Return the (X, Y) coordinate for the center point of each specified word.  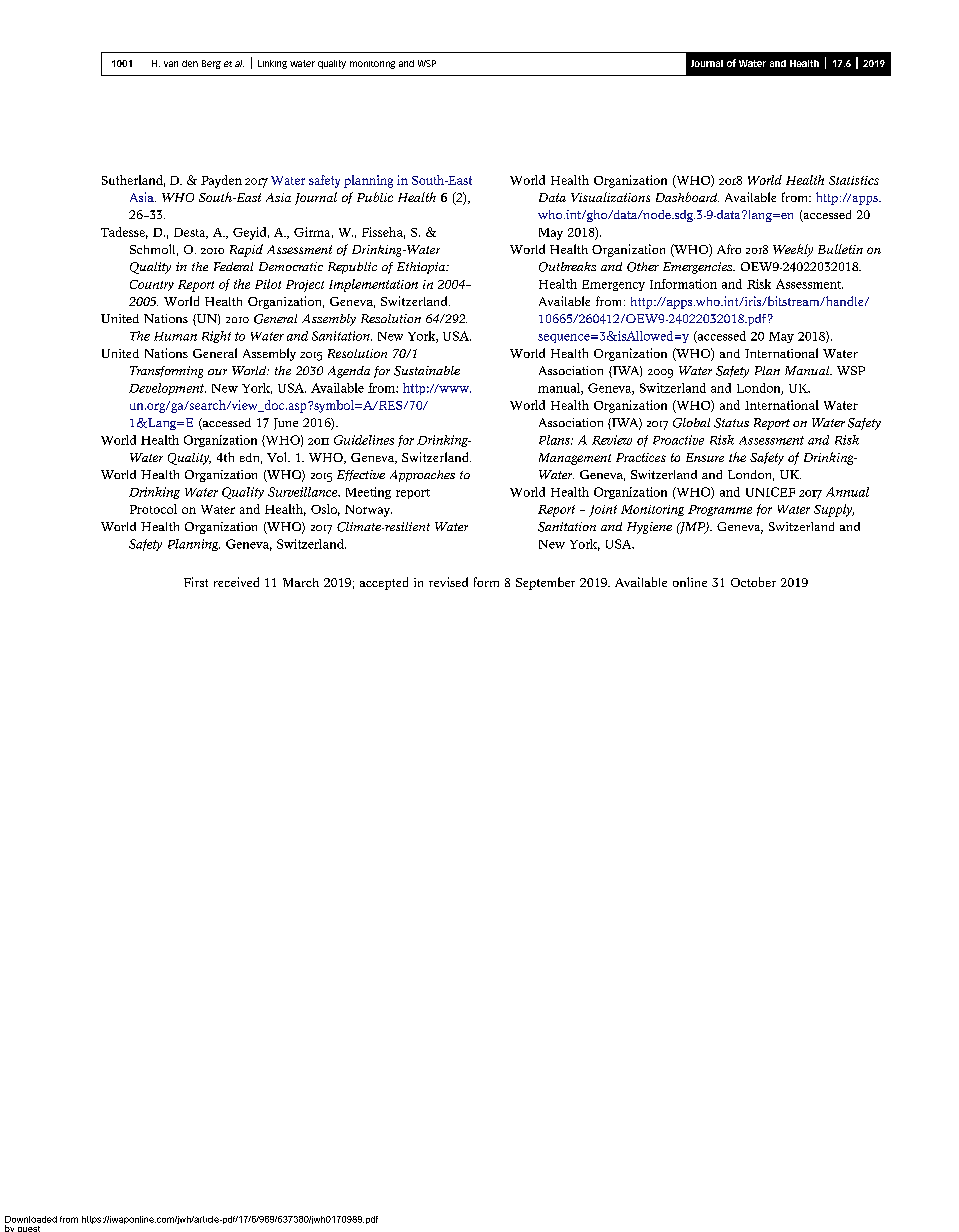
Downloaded (31, 1219)
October (753, 582)
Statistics (854, 180)
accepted (384, 583)
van (171, 64)
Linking (272, 64)
